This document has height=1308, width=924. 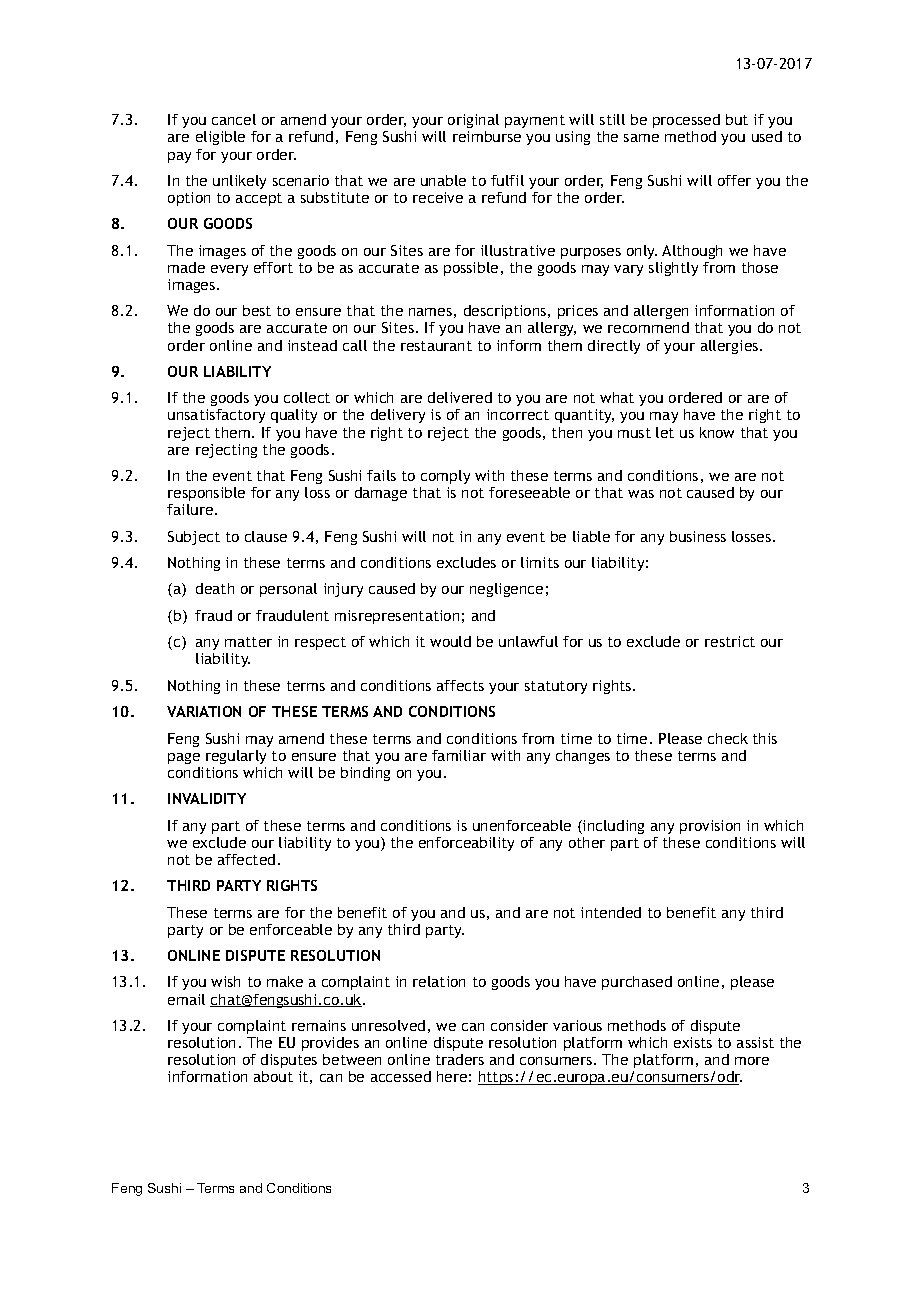 I want to click on check, so click(x=728, y=738).
